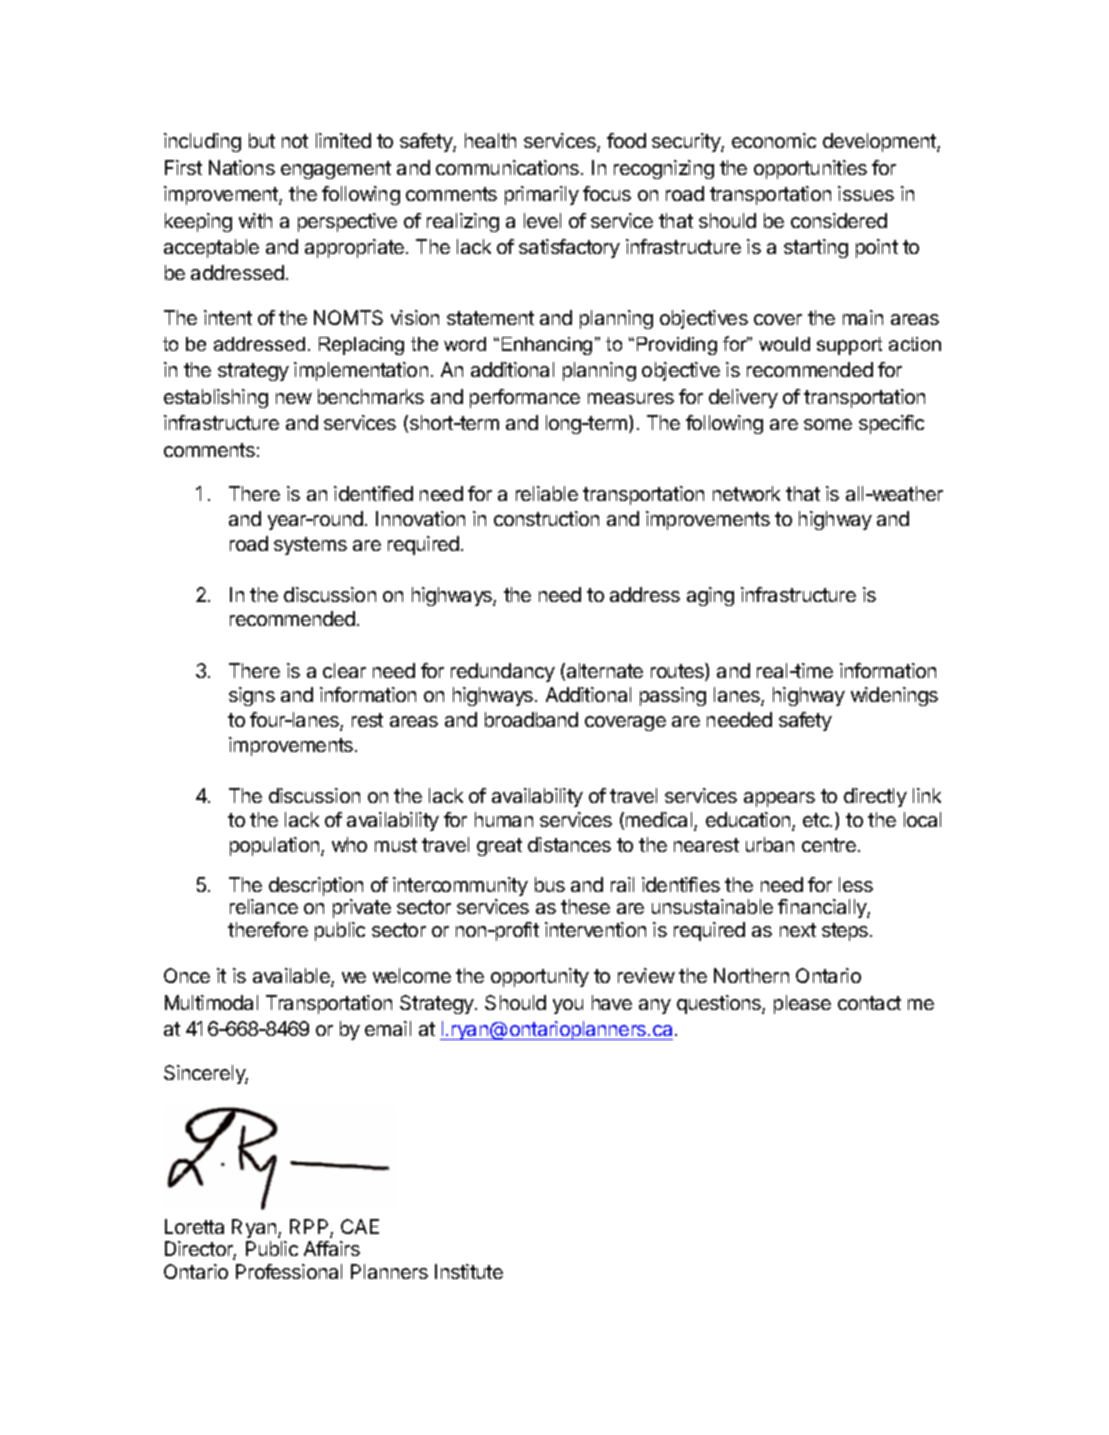 This screenshot has height=1435, width=1109. What do you see at coordinates (856, 884) in the screenshot?
I see `less` at bounding box center [856, 884].
